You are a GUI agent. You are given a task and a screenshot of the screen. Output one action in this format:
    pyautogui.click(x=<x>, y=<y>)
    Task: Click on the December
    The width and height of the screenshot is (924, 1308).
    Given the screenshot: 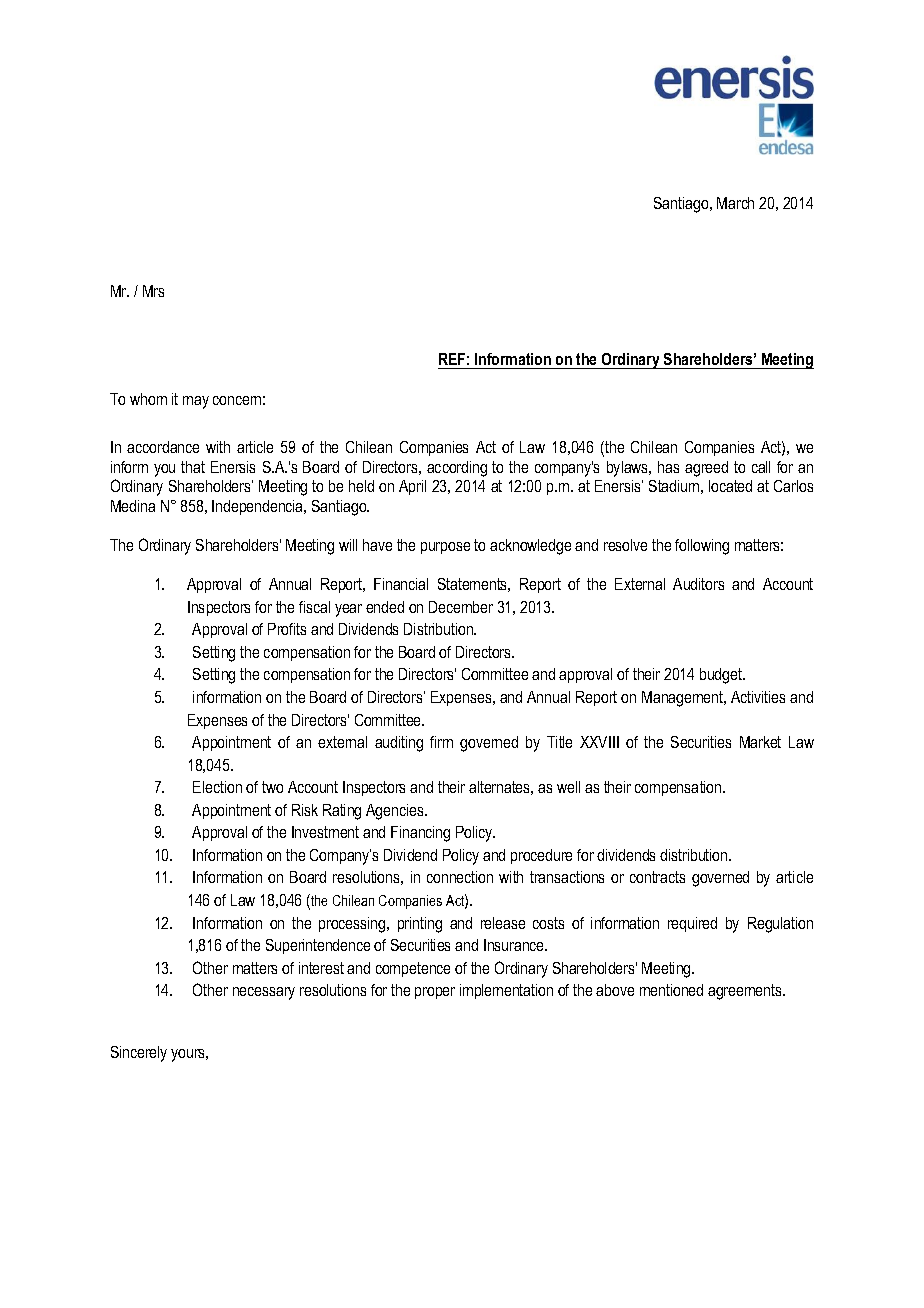 What is the action you would take?
    pyautogui.click(x=461, y=607)
